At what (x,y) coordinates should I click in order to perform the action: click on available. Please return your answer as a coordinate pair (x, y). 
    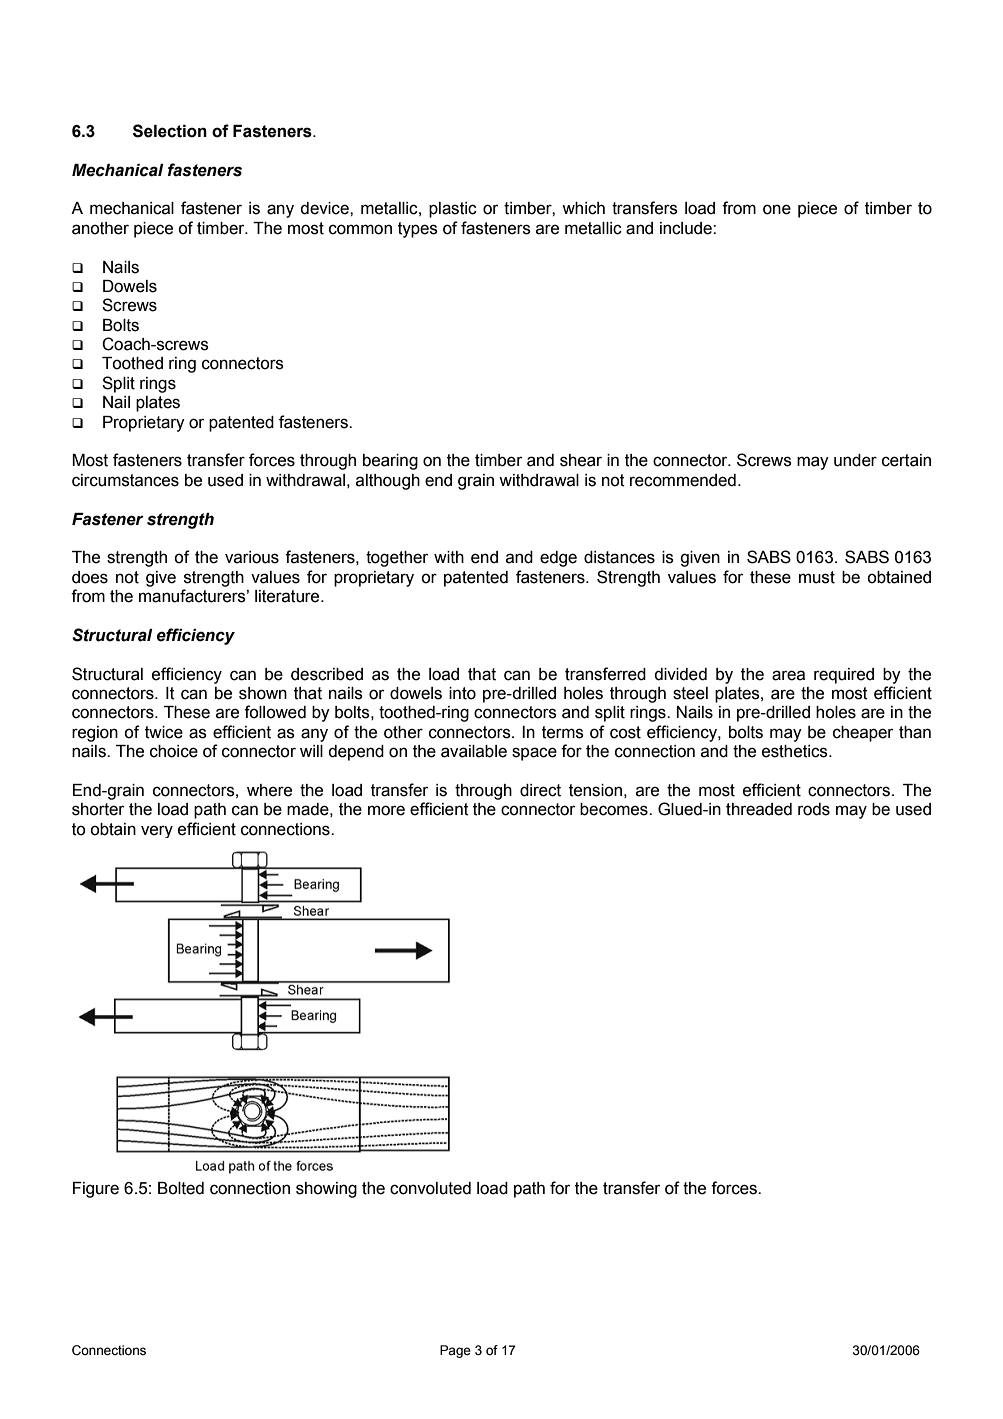
    Looking at the image, I should click on (474, 751).
